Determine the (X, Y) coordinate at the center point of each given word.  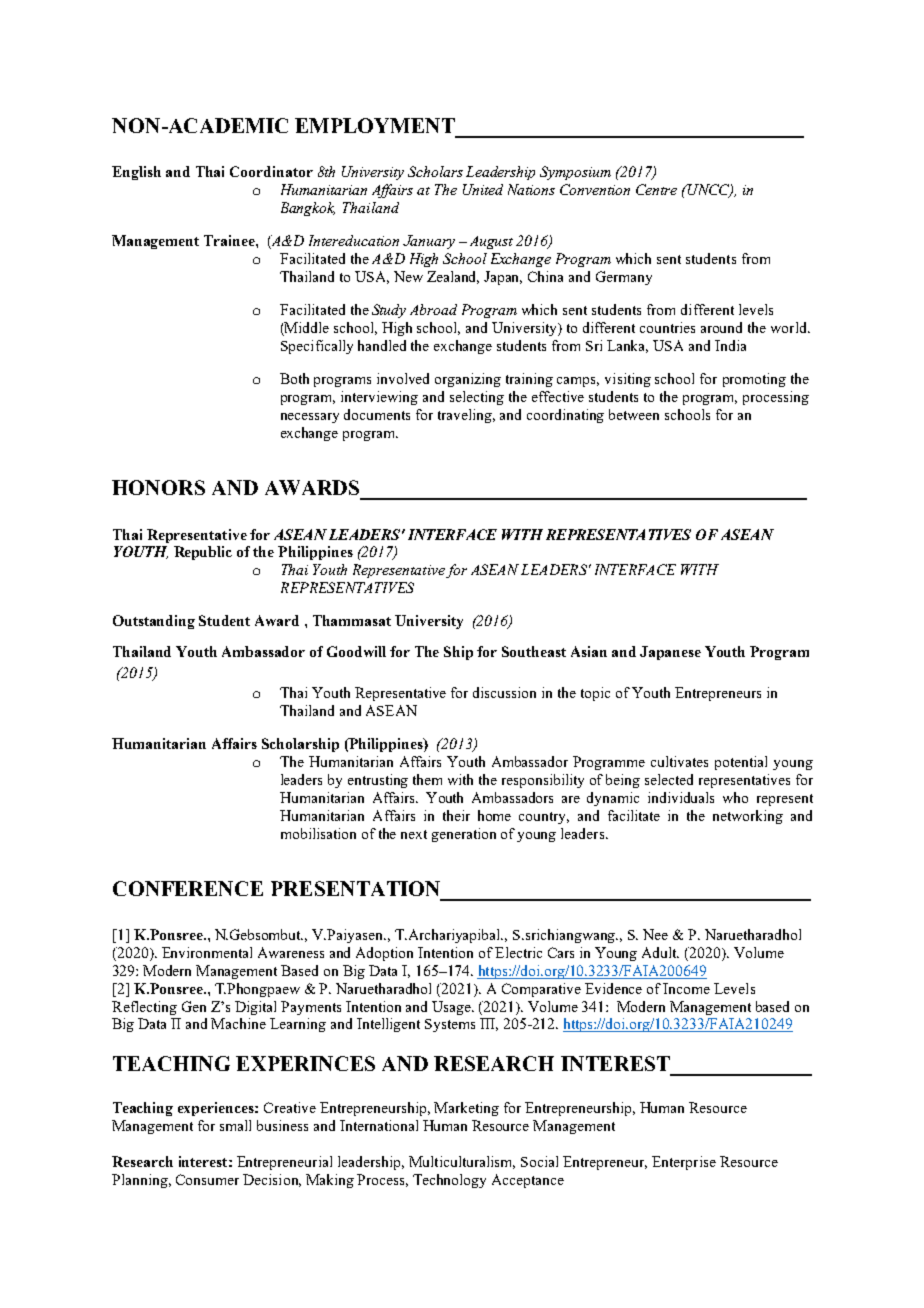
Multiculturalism (462, 1162)
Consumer (207, 1179)
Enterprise (684, 1163)
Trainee (230, 240)
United (483, 189)
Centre (656, 189)
